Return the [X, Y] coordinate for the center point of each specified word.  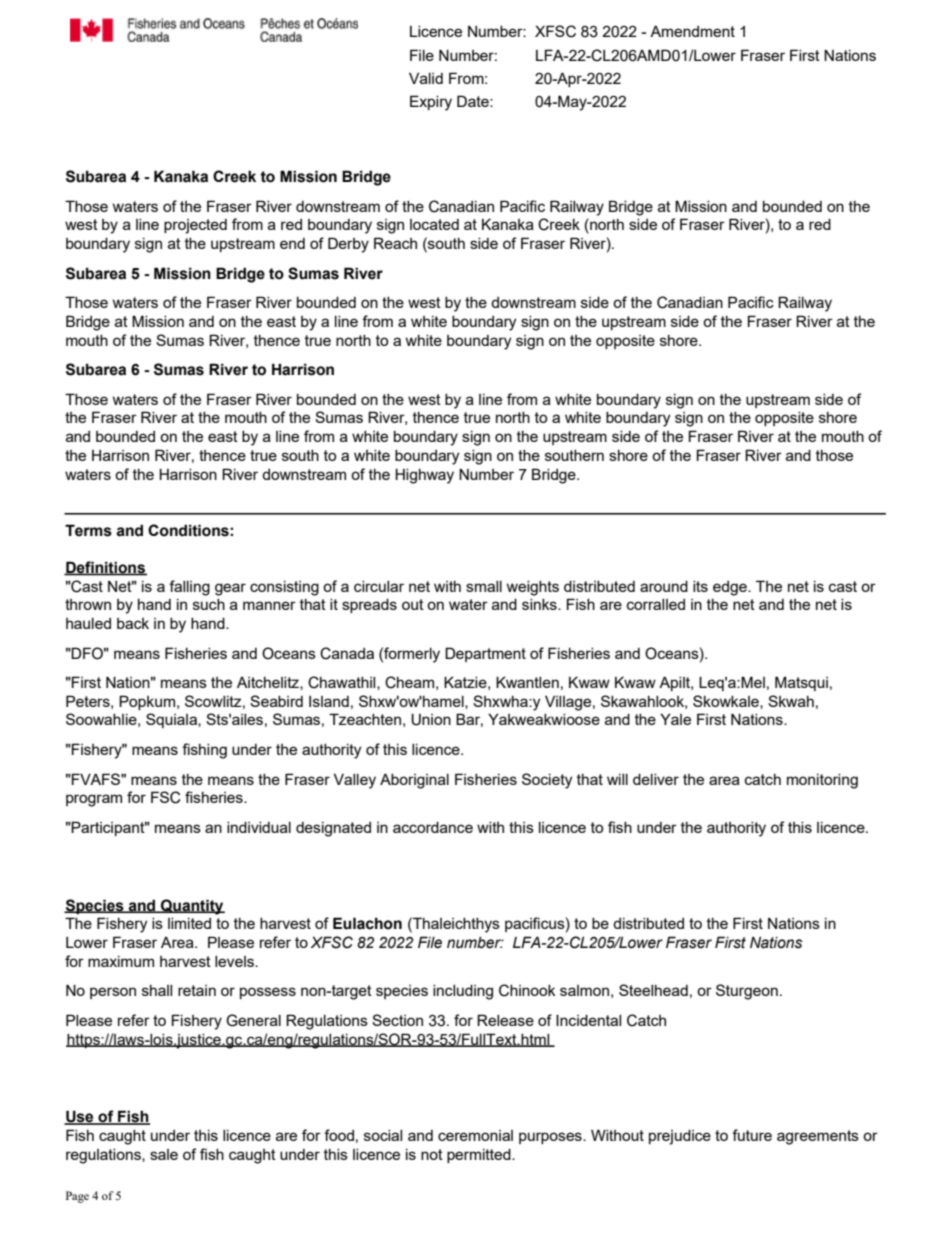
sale [164, 1154]
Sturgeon [747, 992]
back [133, 623]
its [700, 586]
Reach [395, 243]
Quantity [192, 907]
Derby [348, 245]
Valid [426, 78]
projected [195, 226]
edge [731, 588]
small [484, 586]
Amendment [692, 31]
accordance [433, 827]
